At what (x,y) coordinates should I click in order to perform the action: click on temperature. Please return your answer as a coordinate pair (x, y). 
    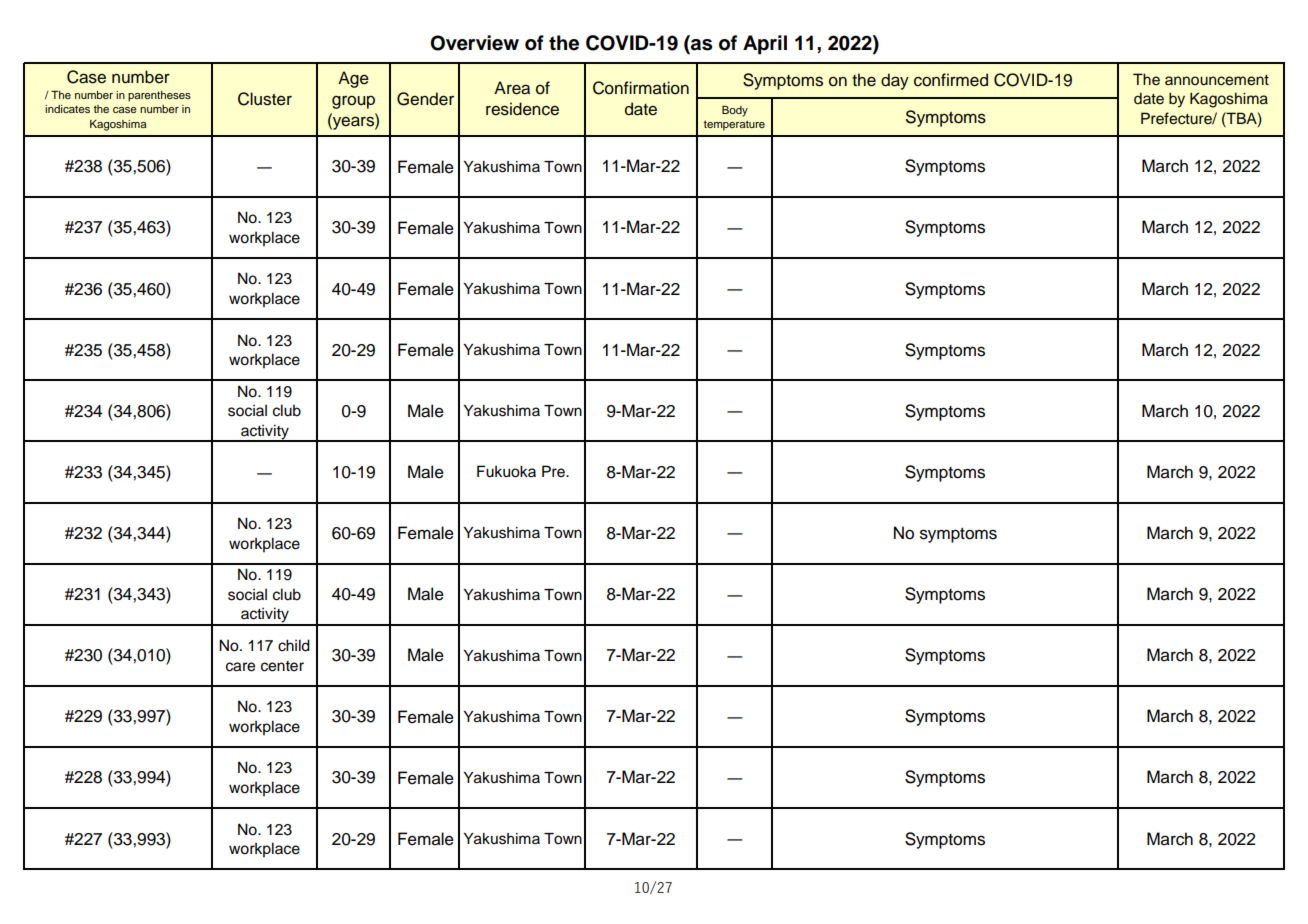
    Looking at the image, I should click on (734, 125).
